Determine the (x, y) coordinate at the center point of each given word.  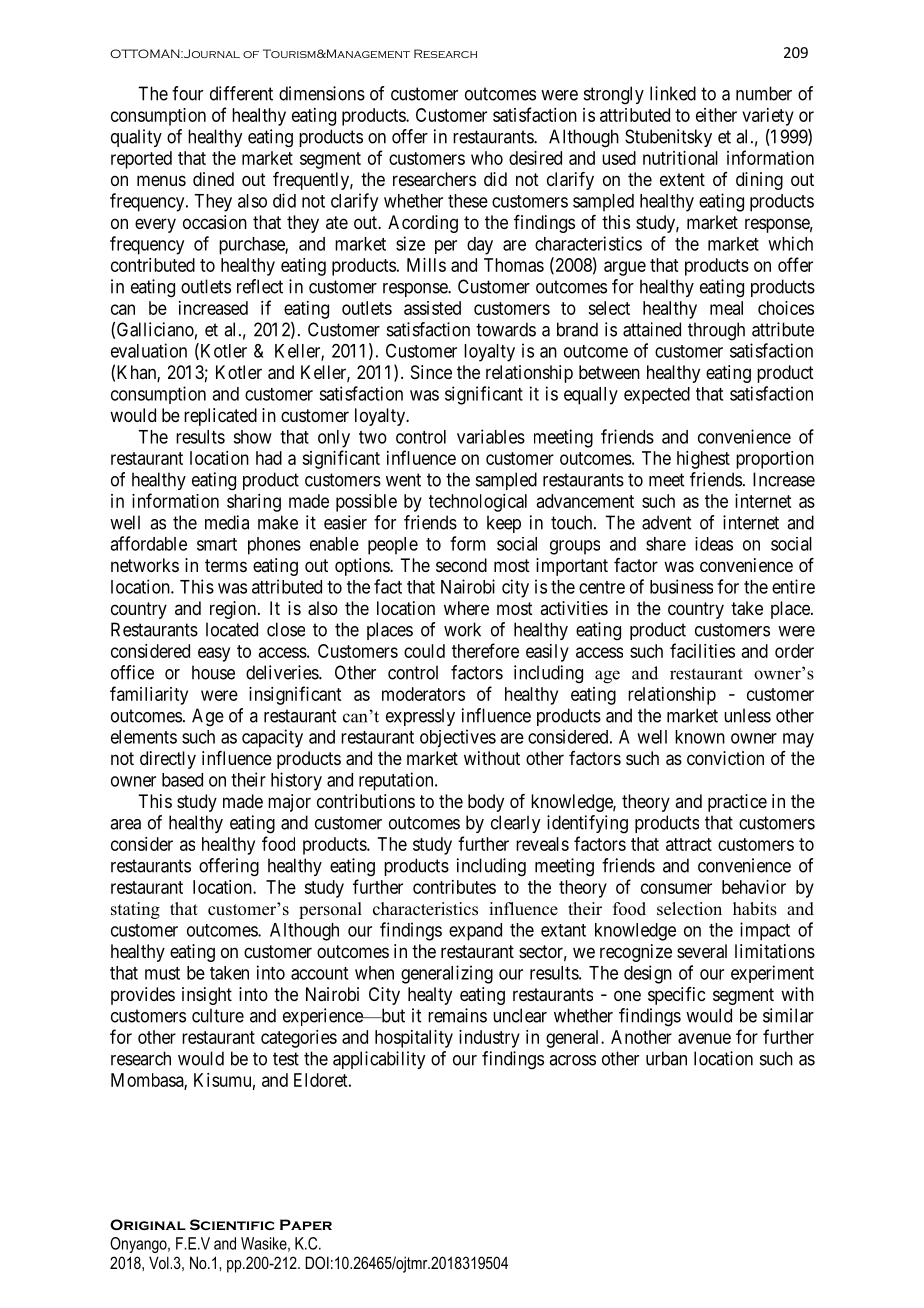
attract (689, 844)
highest (703, 460)
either (716, 115)
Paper (306, 1224)
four (187, 93)
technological (478, 503)
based (182, 780)
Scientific (232, 1224)
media (227, 522)
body (486, 803)
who (487, 158)
